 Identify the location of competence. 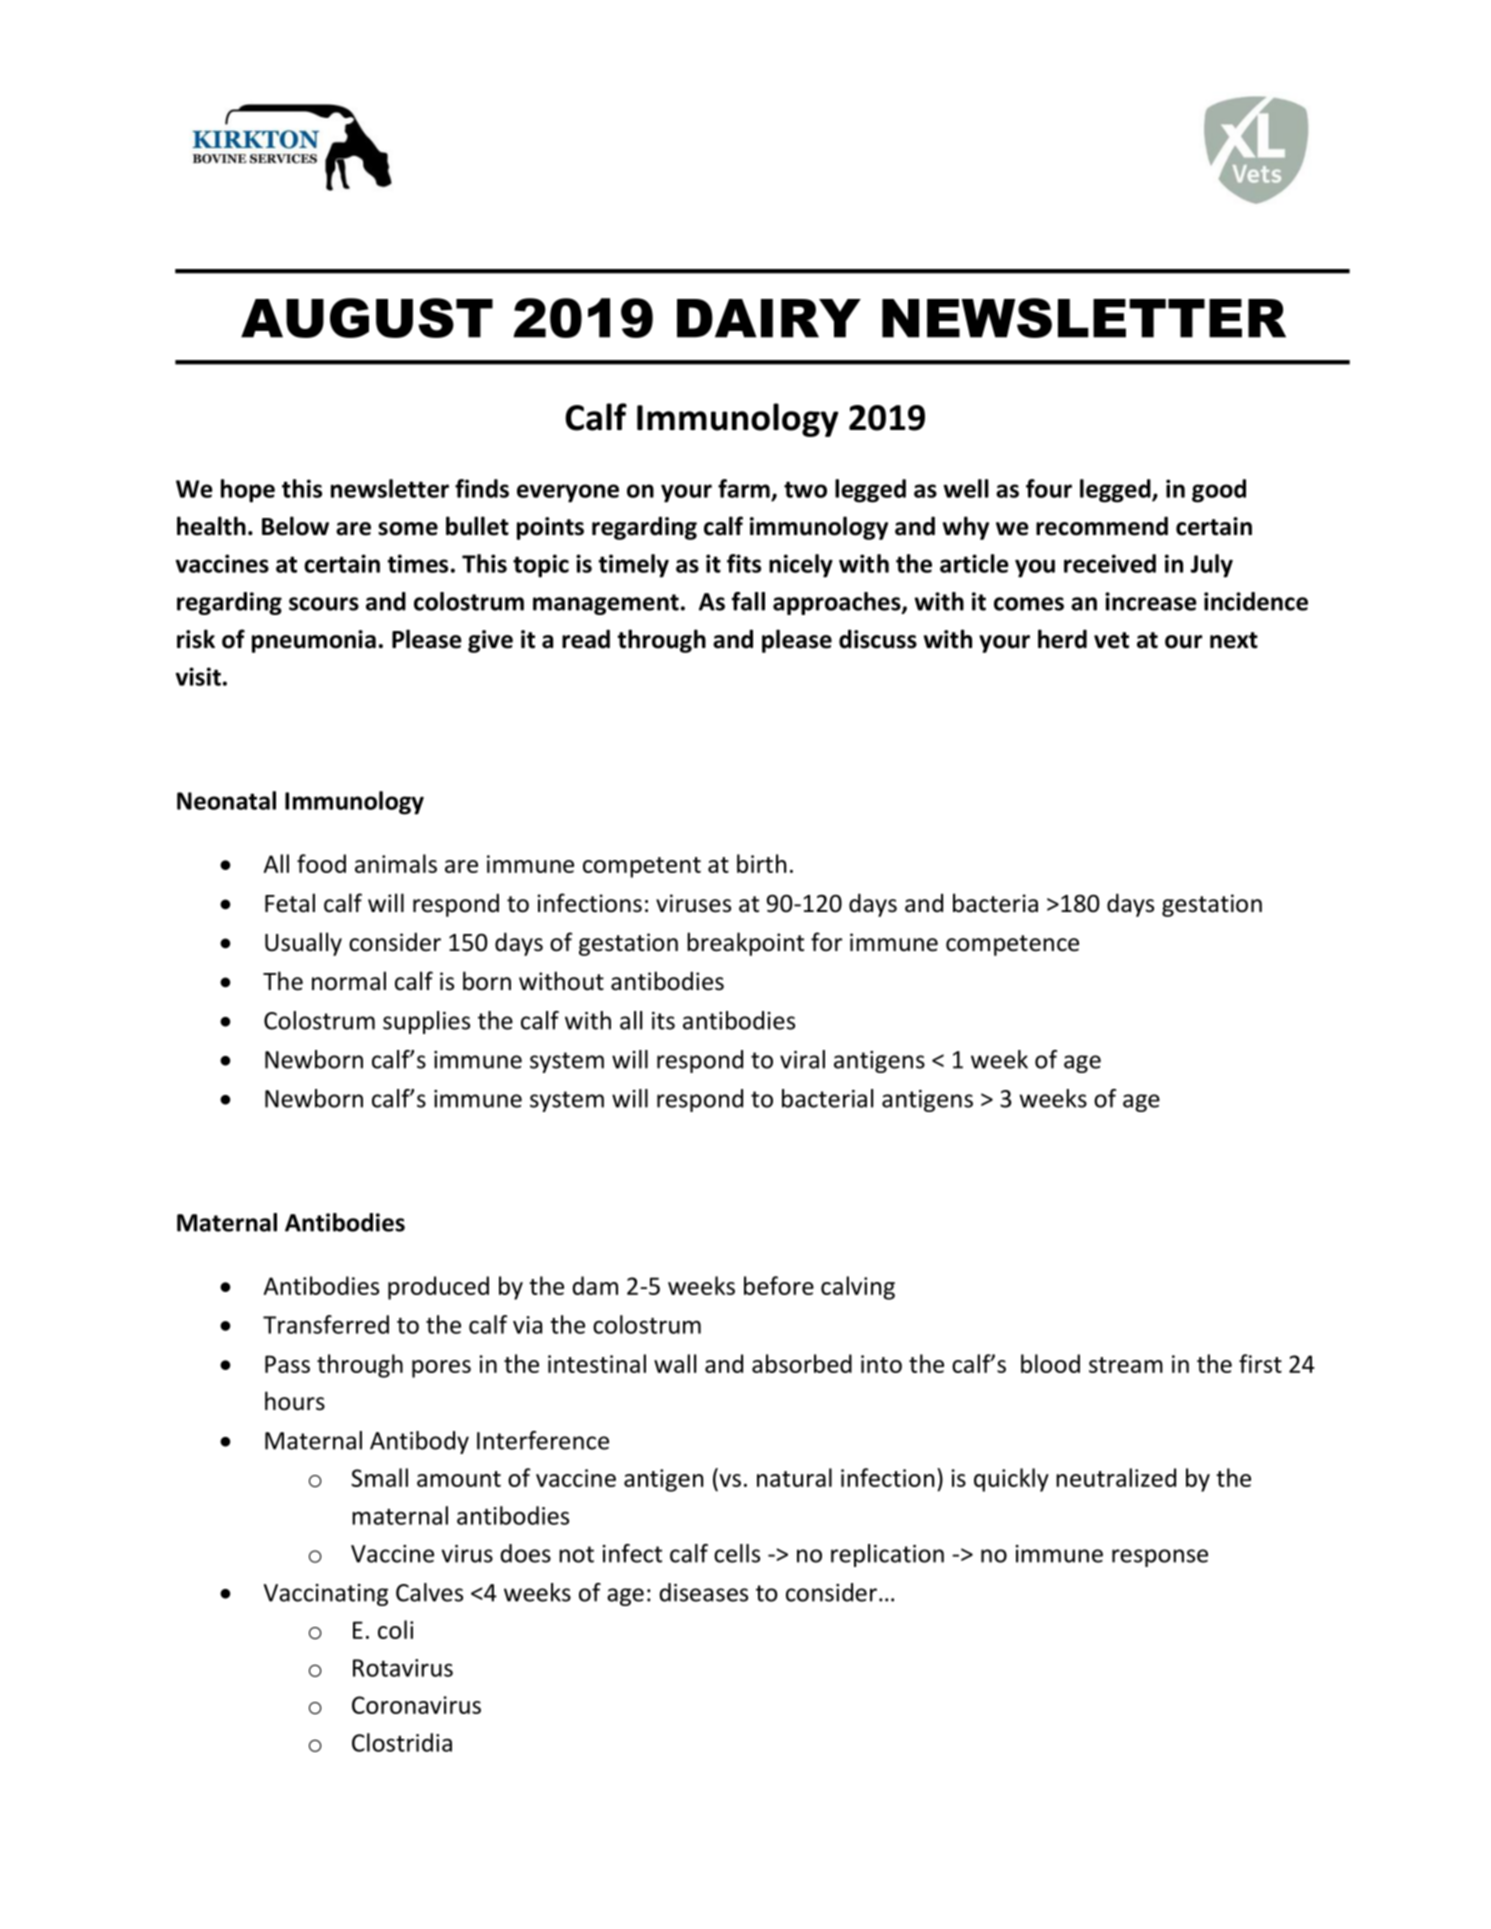
(1012, 945).
